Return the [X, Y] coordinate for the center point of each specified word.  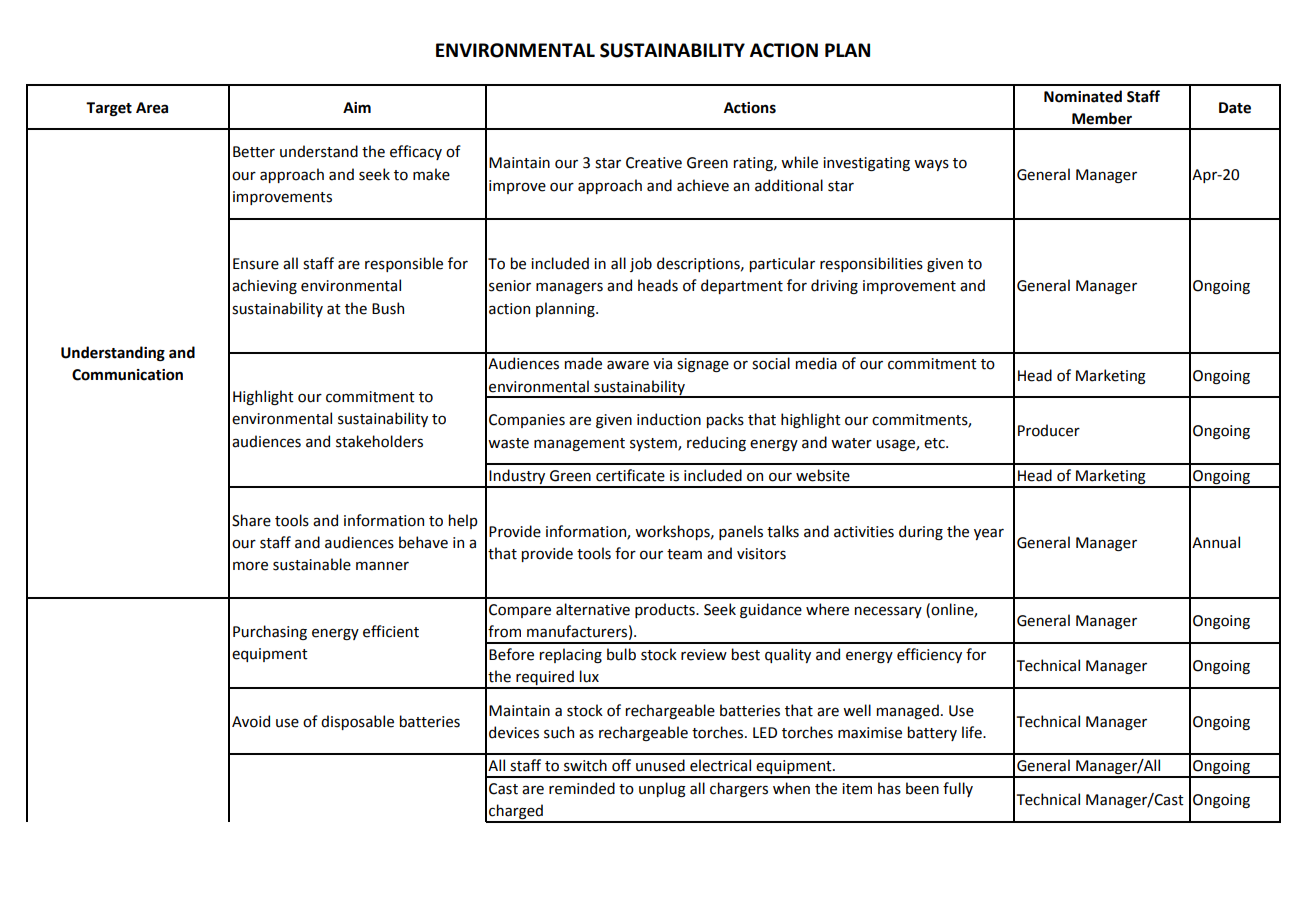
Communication [127, 375]
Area [152, 108]
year [989, 534]
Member [1102, 118]
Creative [654, 163]
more [250, 566]
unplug [662, 789]
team [684, 554]
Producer [1049, 430]
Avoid [251, 721]
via [662, 364]
